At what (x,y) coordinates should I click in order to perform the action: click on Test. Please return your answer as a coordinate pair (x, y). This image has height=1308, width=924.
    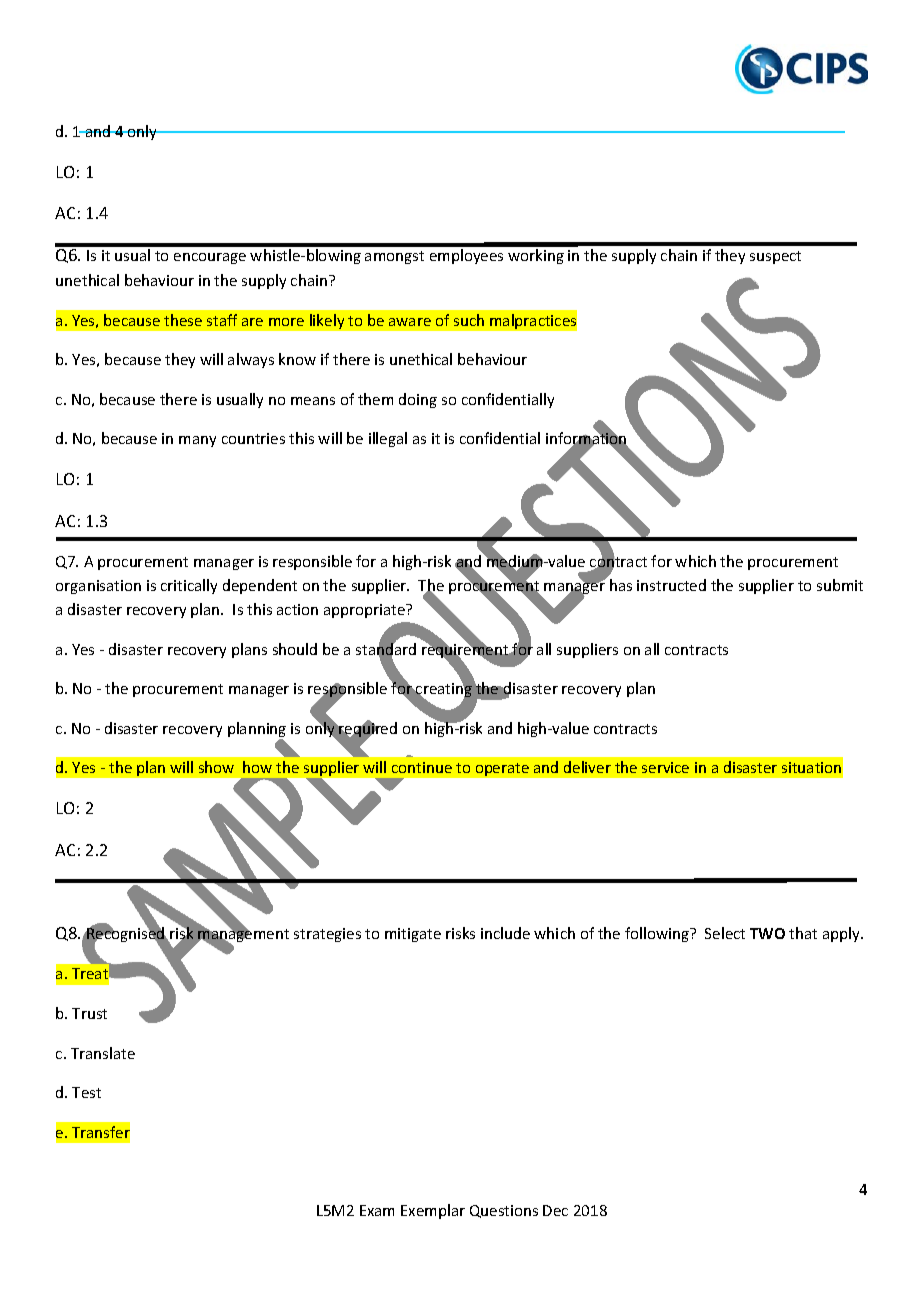
    Looking at the image, I should click on (86, 1092).
